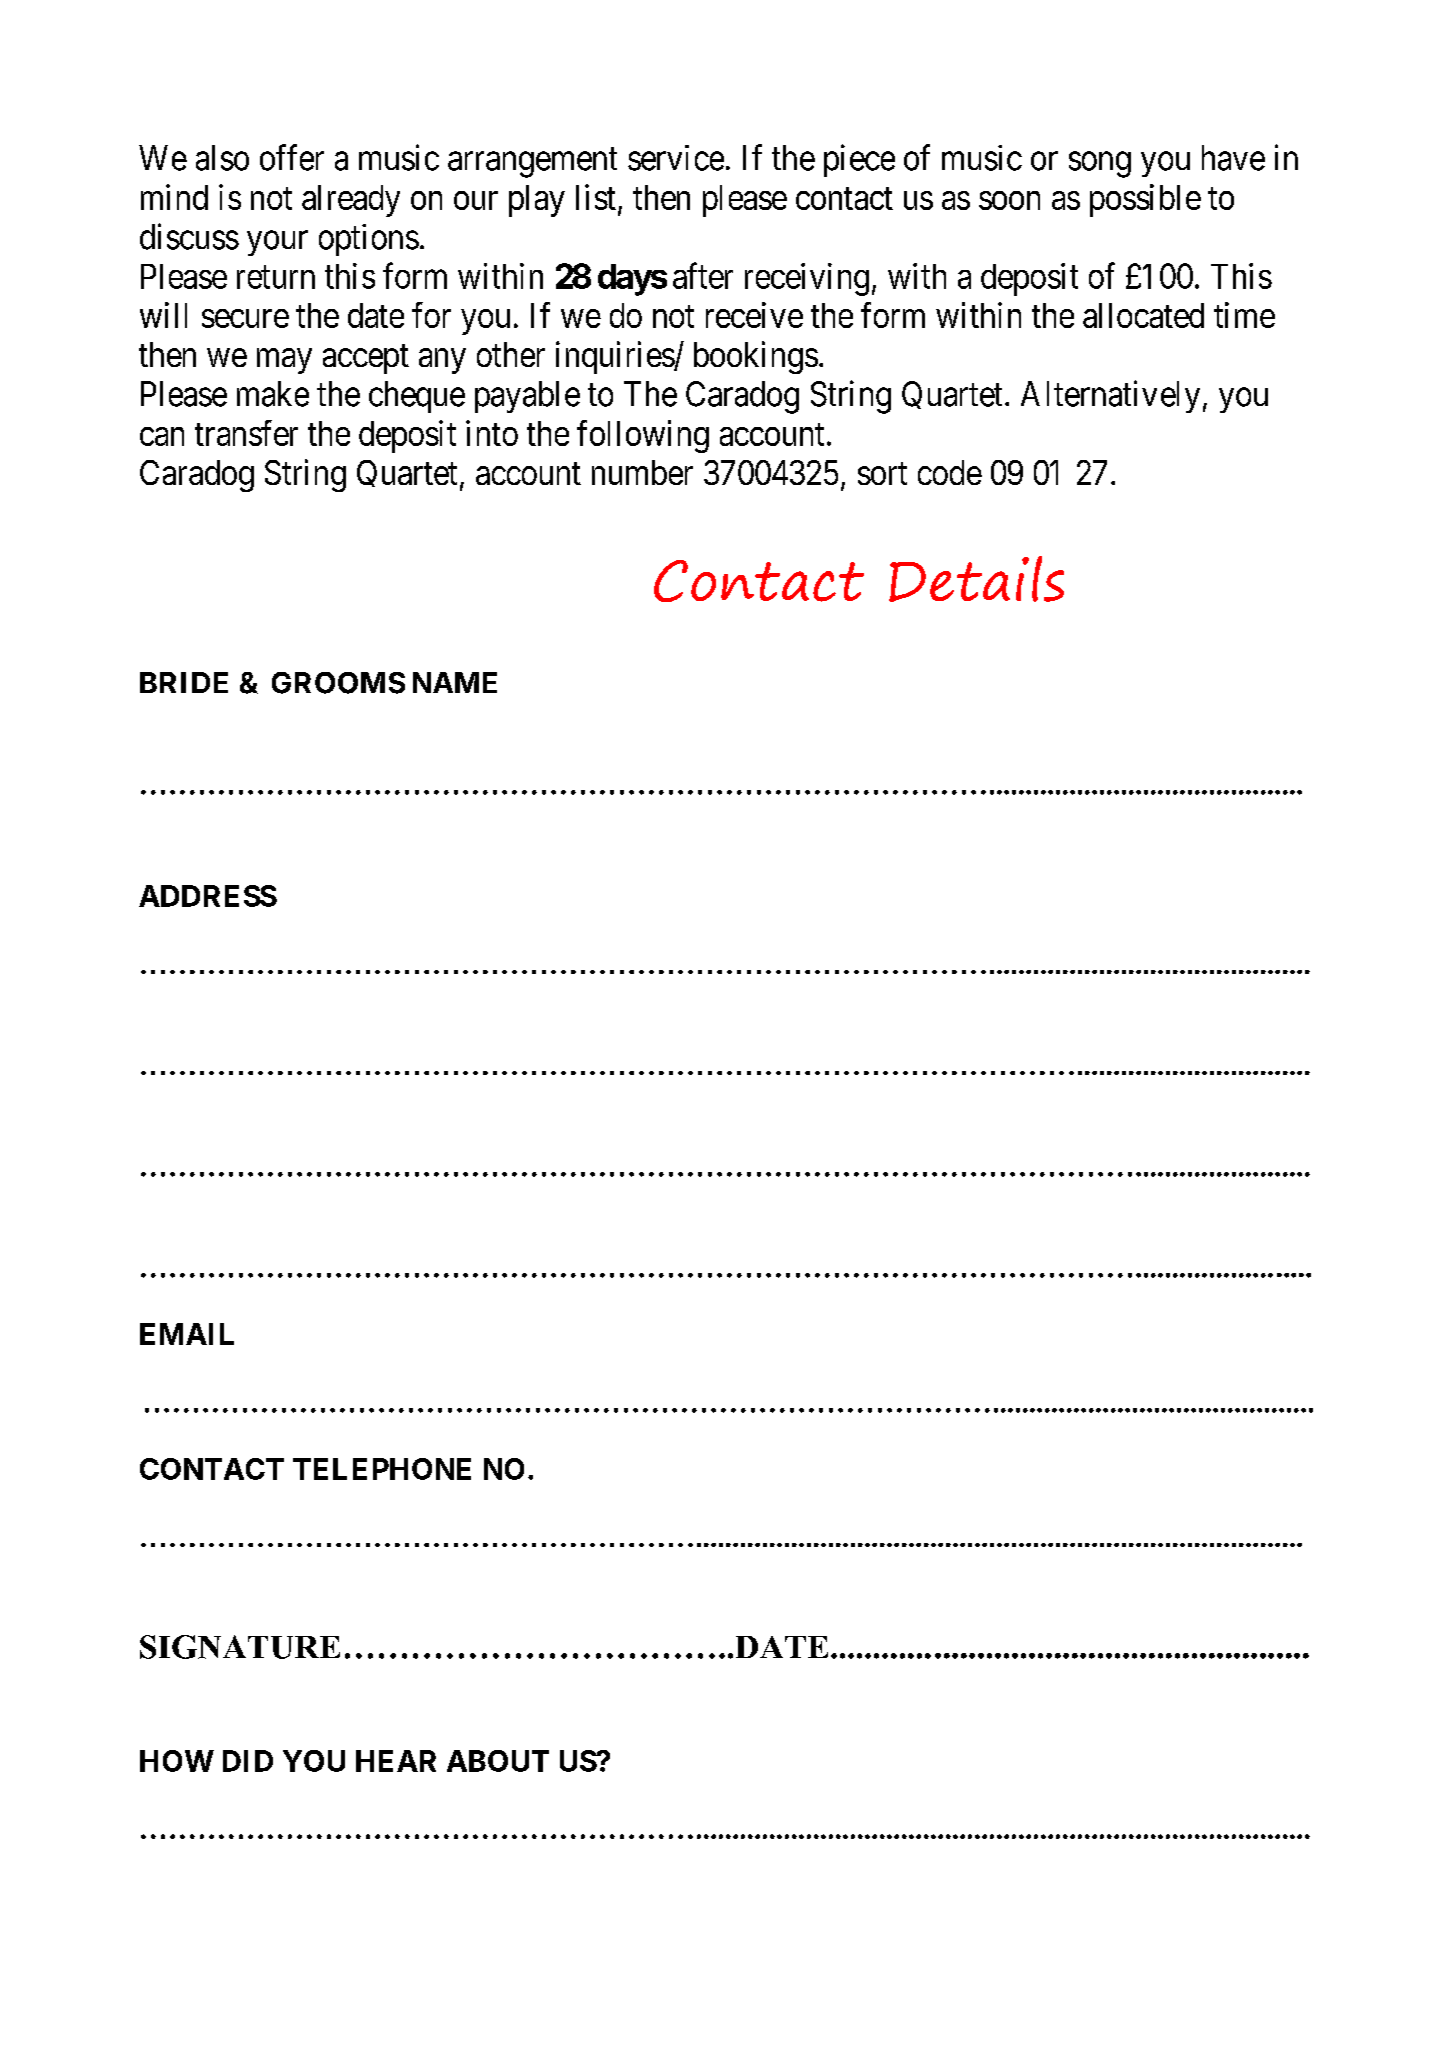  What do you see at coordinates (455, 682) in the page?
I see `NAME` at bounding box center [455, 682].
